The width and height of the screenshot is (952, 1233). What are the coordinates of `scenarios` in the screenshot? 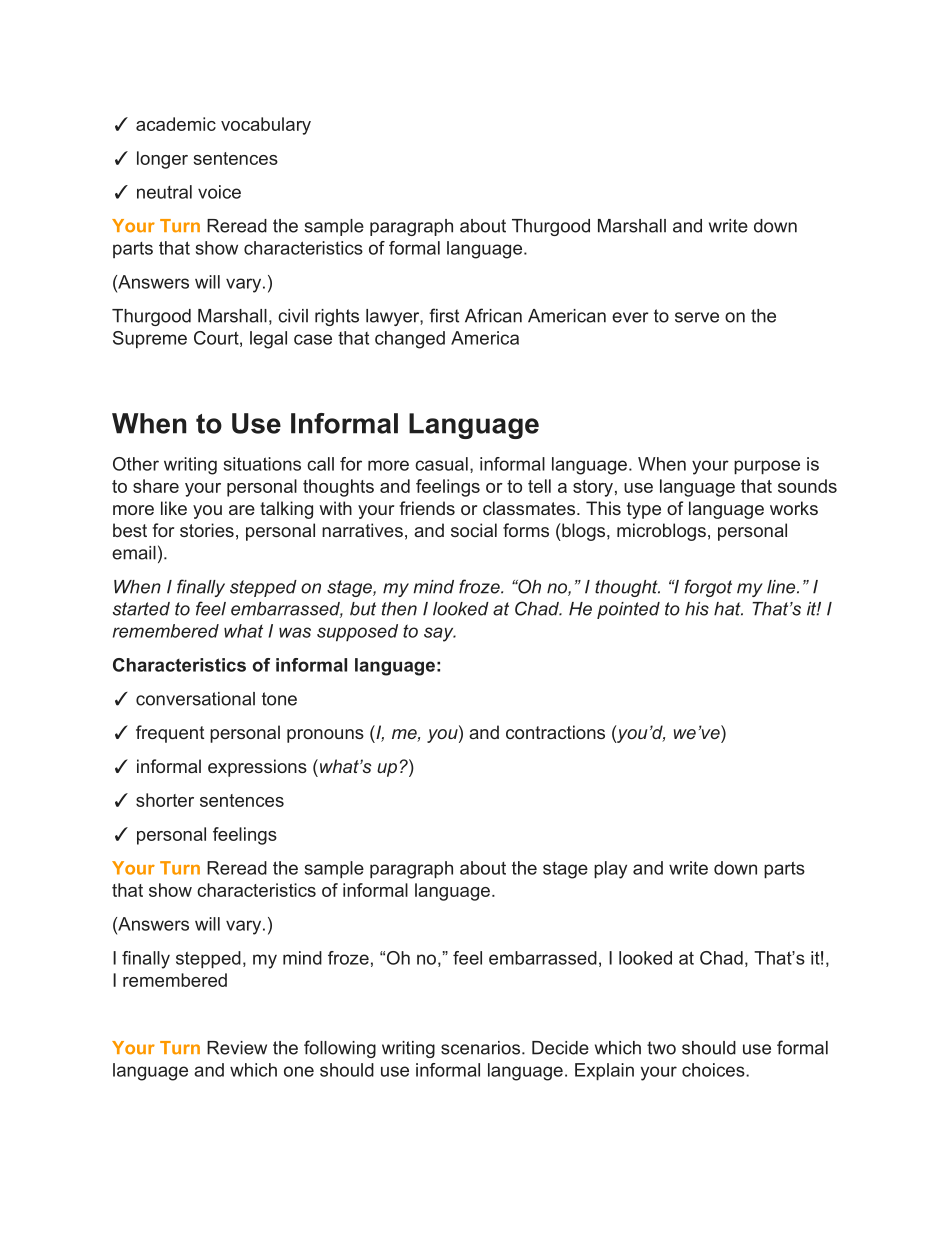 It's located at (480, 1048).
